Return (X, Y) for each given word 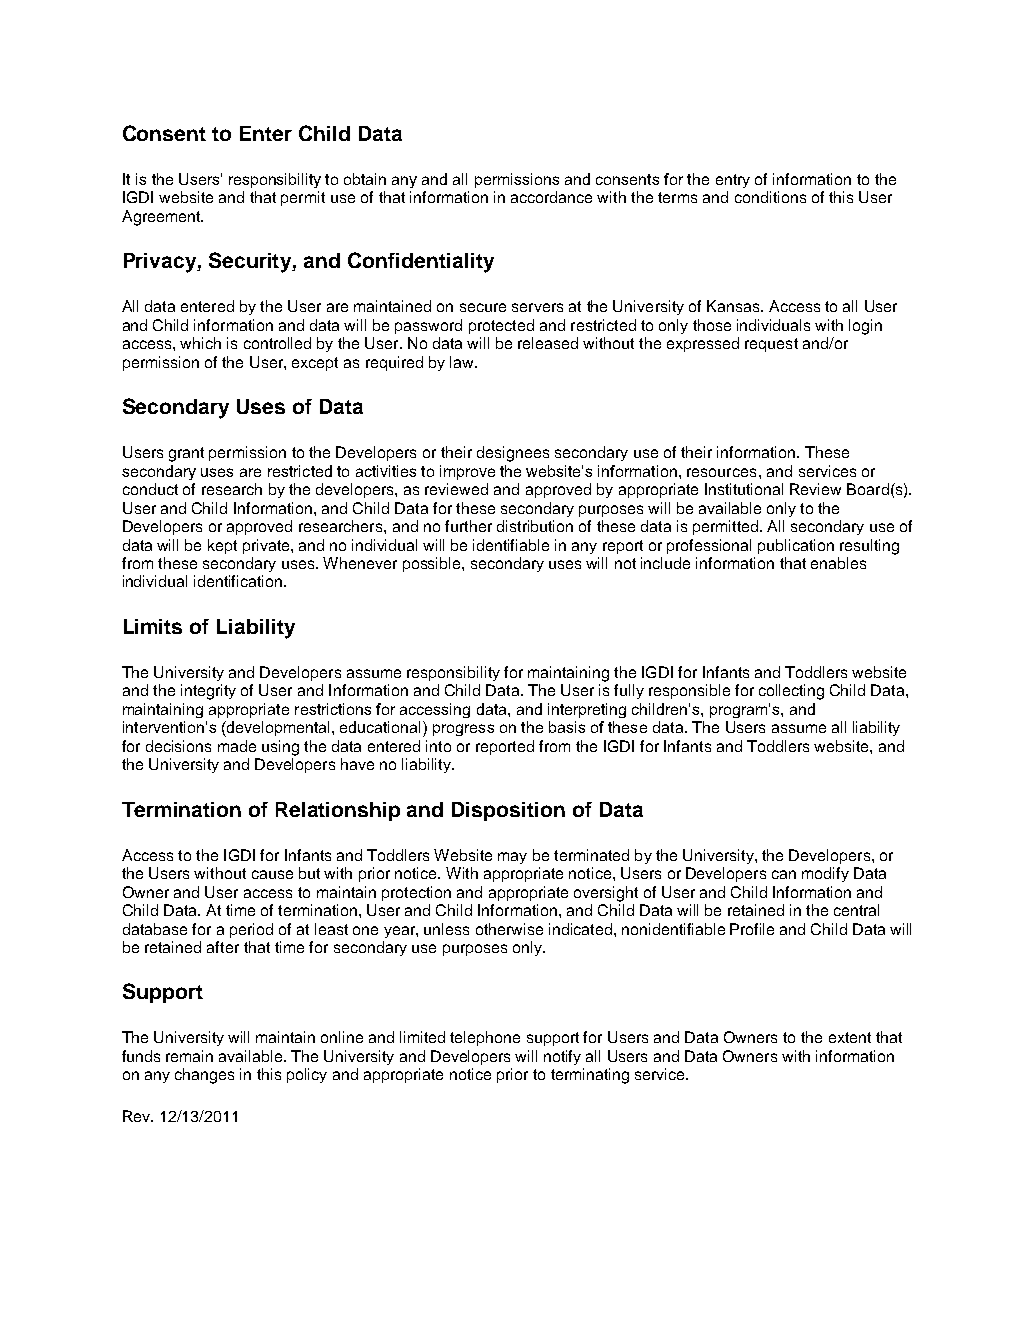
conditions (770, 197)
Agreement (162, 218)
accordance (551, 197)
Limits (153, 626)
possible (433, 564)
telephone (485, 1038)
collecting (791, 692)
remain (189, 1056)
